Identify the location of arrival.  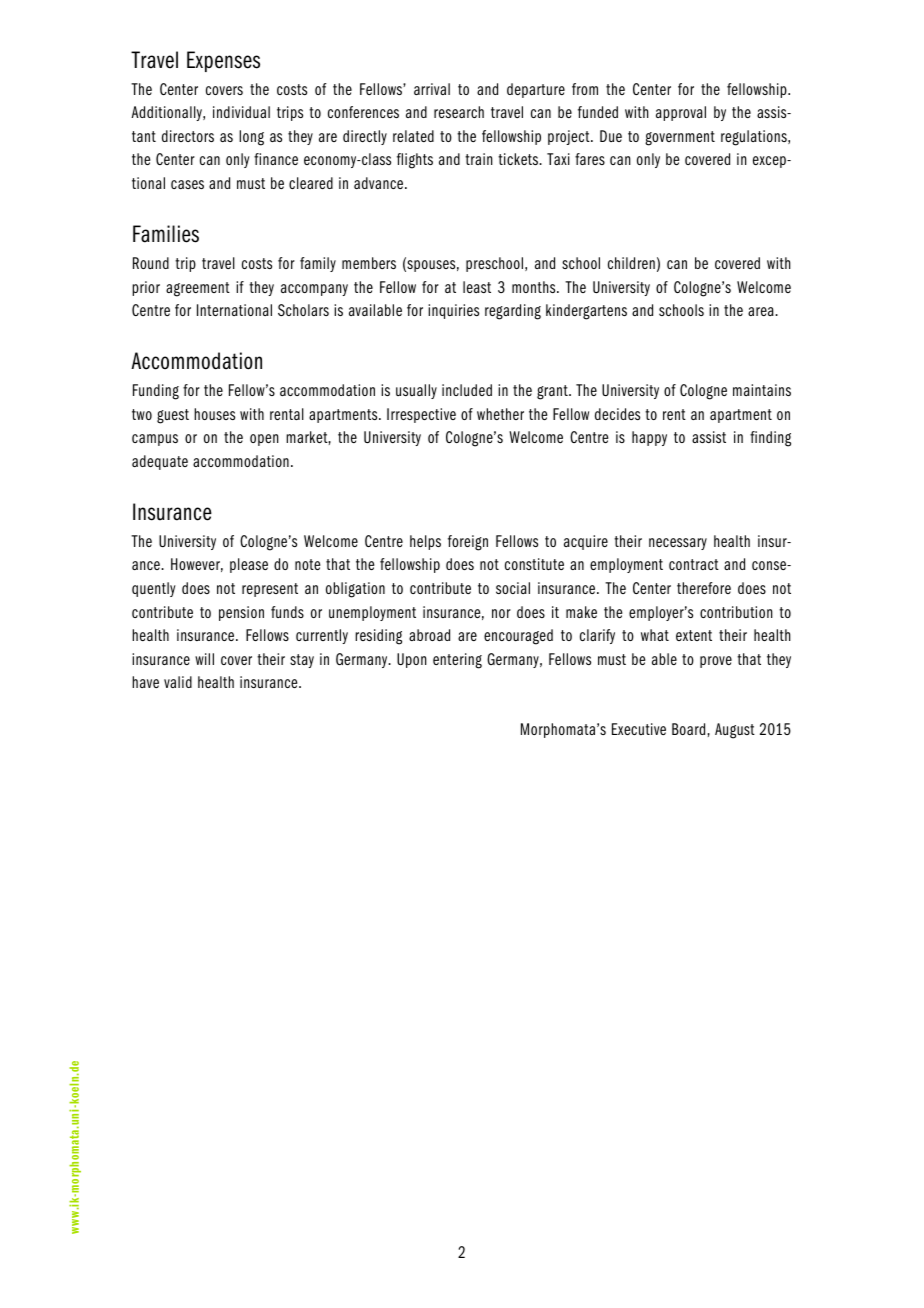
(432, 89).
